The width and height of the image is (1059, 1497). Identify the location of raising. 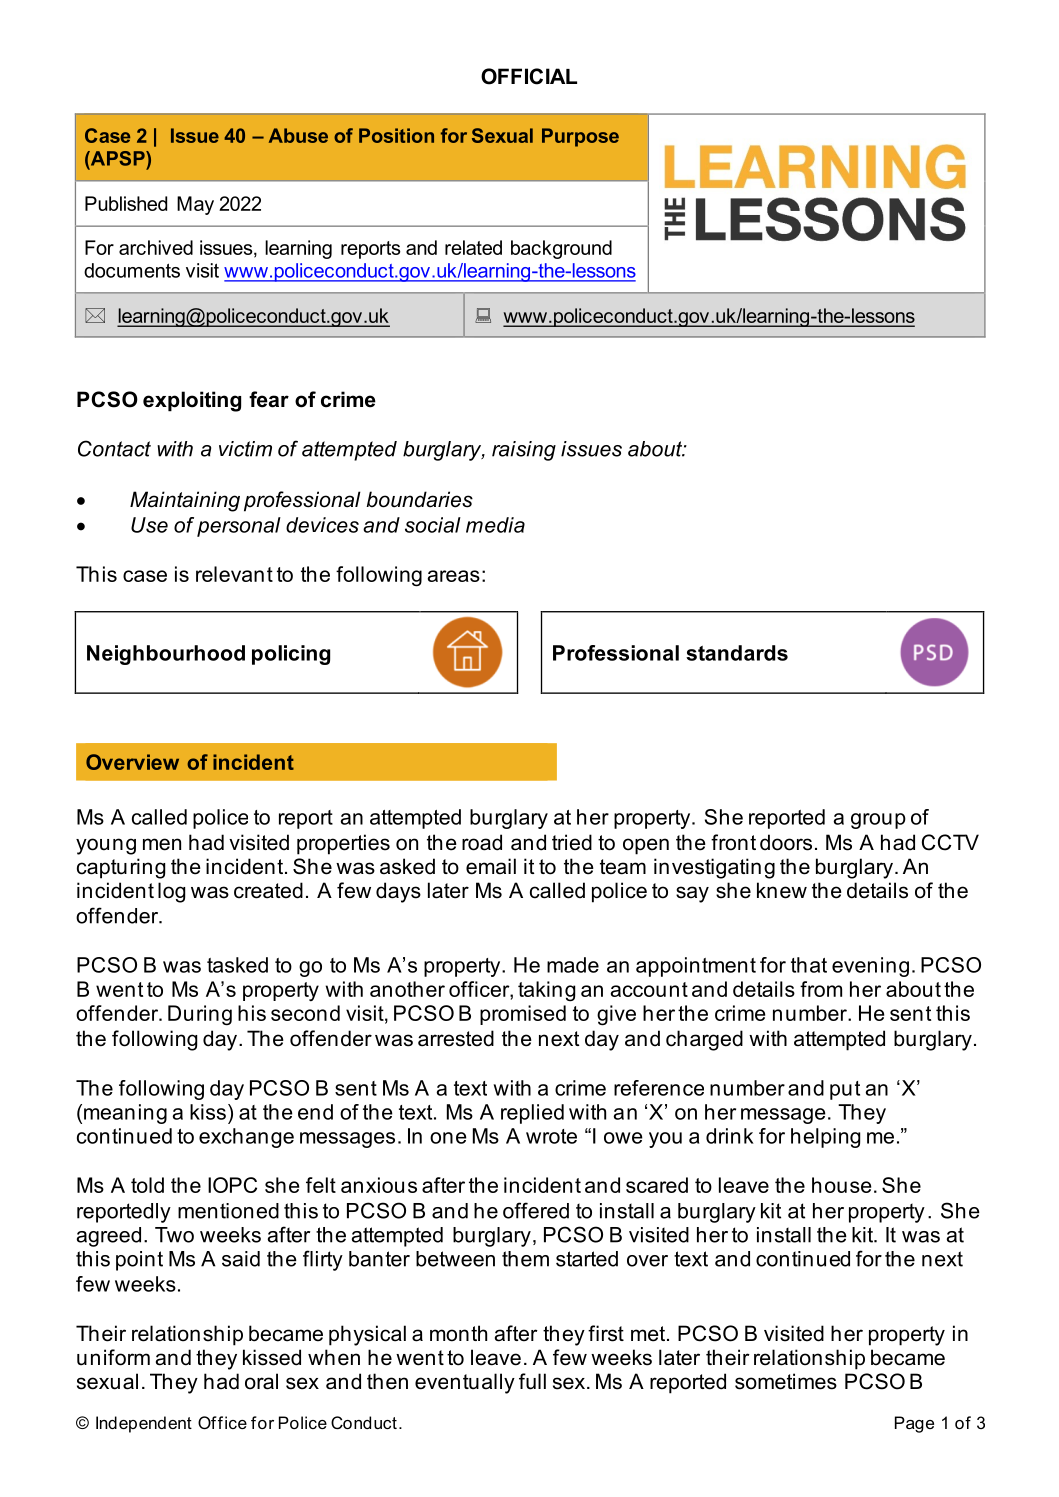
(524, 451).
